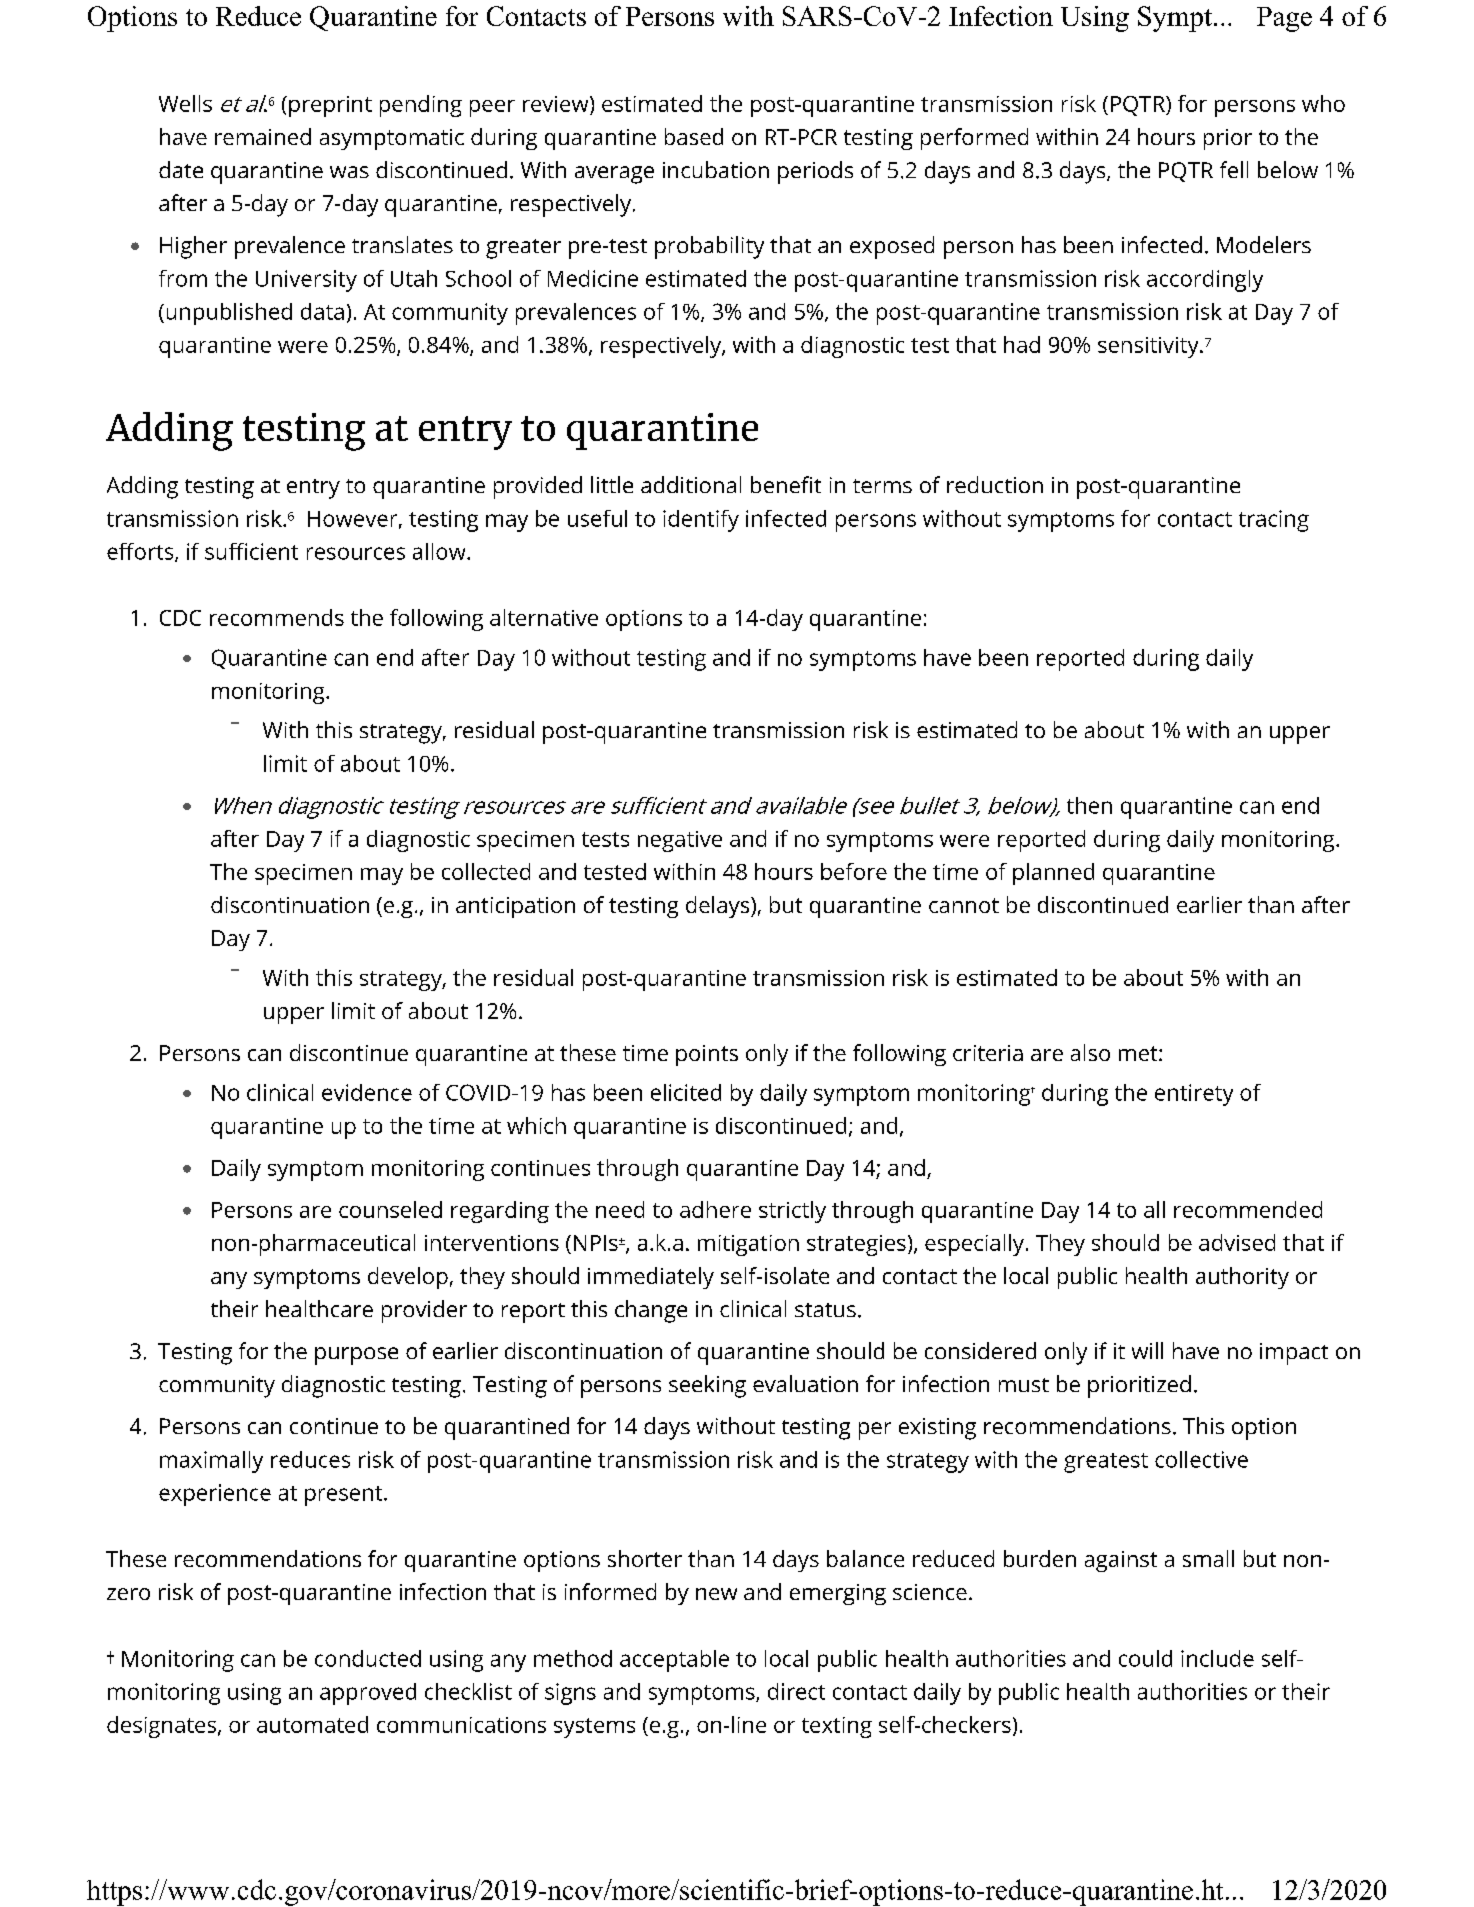 The width and height of the image is (1474, 1907). What do you see at coordinates (719, 907) in the image?
I see `delays` at bounding box center [719, 907].
